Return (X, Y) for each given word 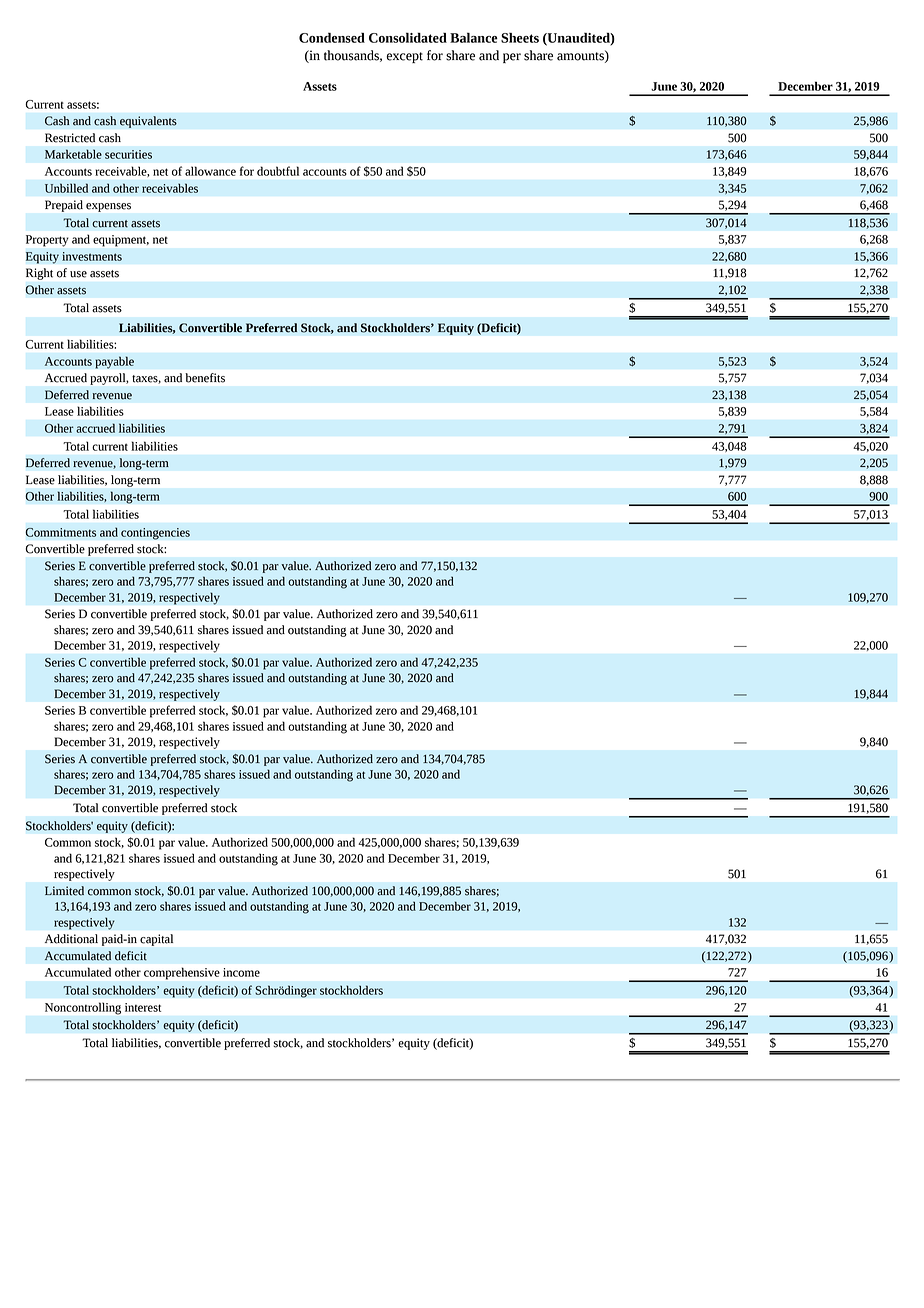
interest (143, 1007)
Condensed (332, 38)
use (78, 274)
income (241, 972)
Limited (64, 891)
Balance (474, 37)
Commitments (61, 532)
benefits (205, 378)
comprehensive (182, 974)
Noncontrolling (83, 1009)
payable (114, 362)
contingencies (155, 534)
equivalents (148, 122)
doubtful (278, 171)
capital (156, 940)
